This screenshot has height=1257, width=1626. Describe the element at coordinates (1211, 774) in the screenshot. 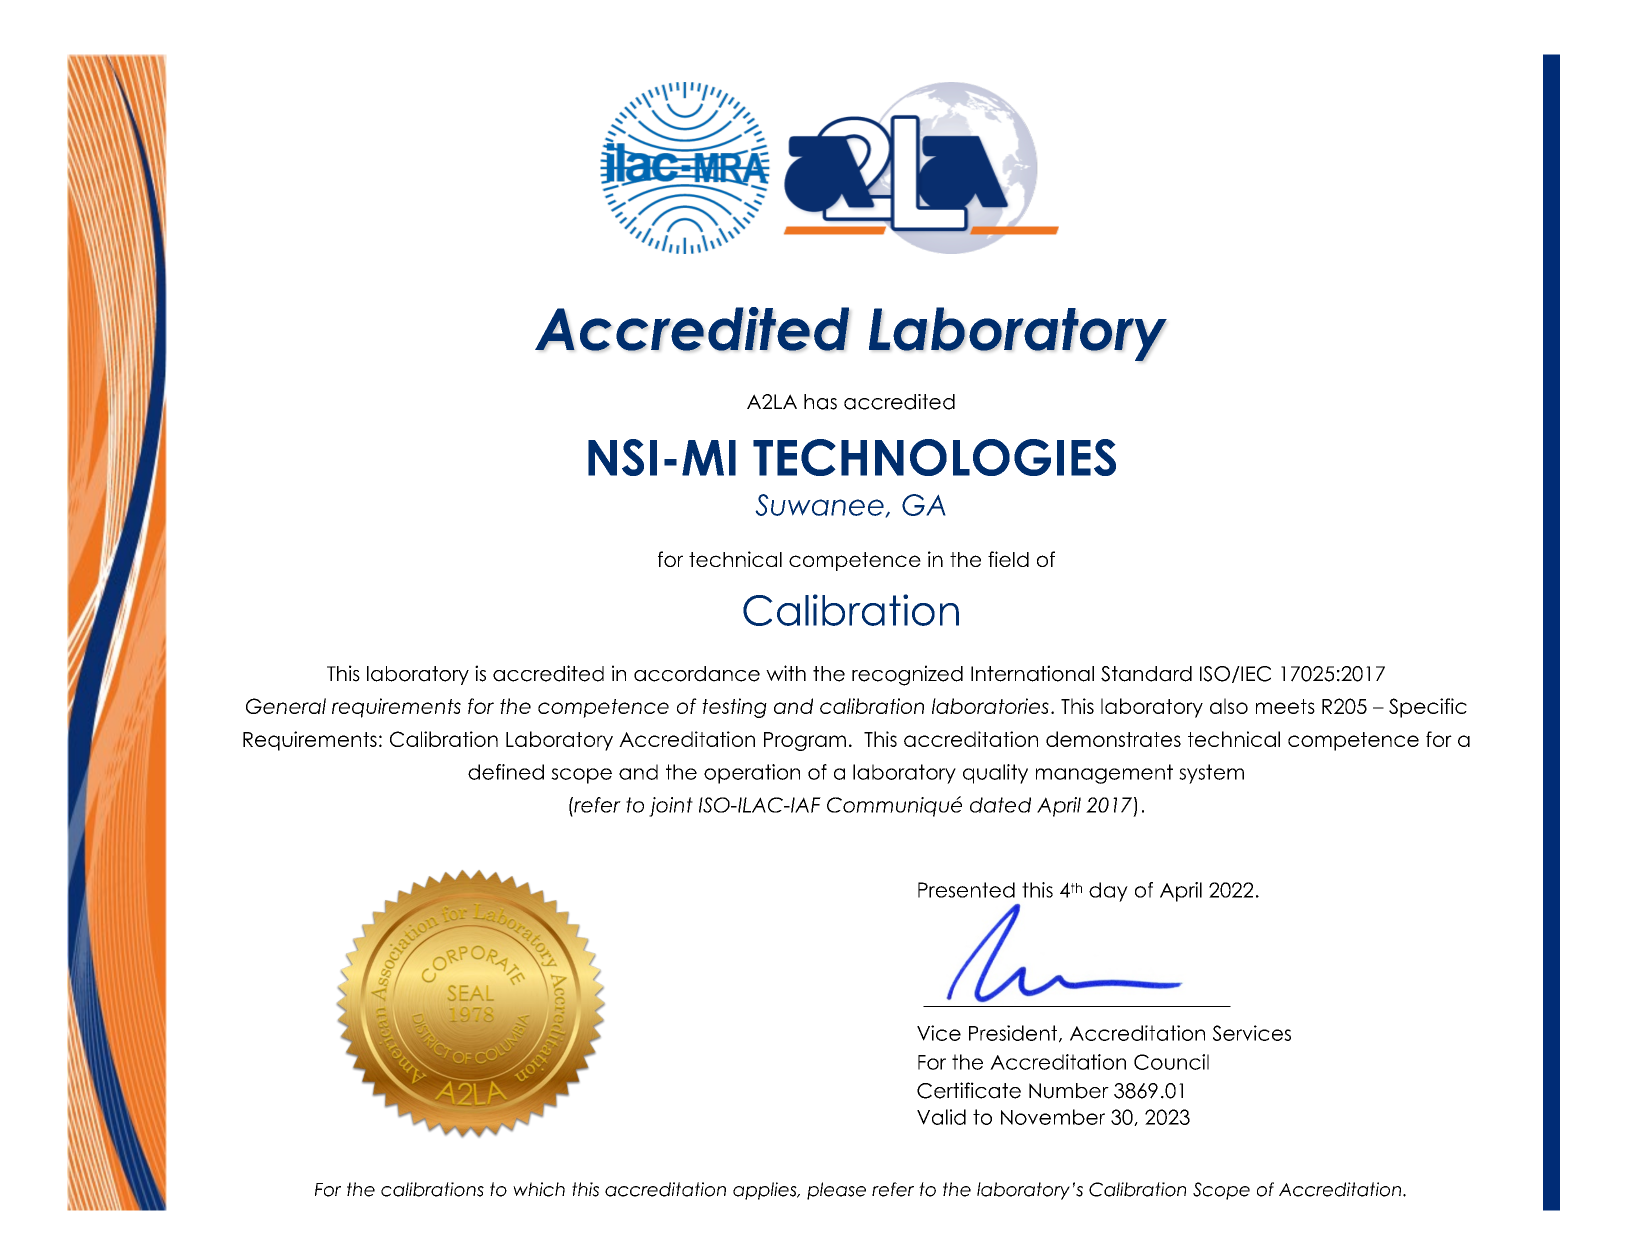

I see `system` at that location.
